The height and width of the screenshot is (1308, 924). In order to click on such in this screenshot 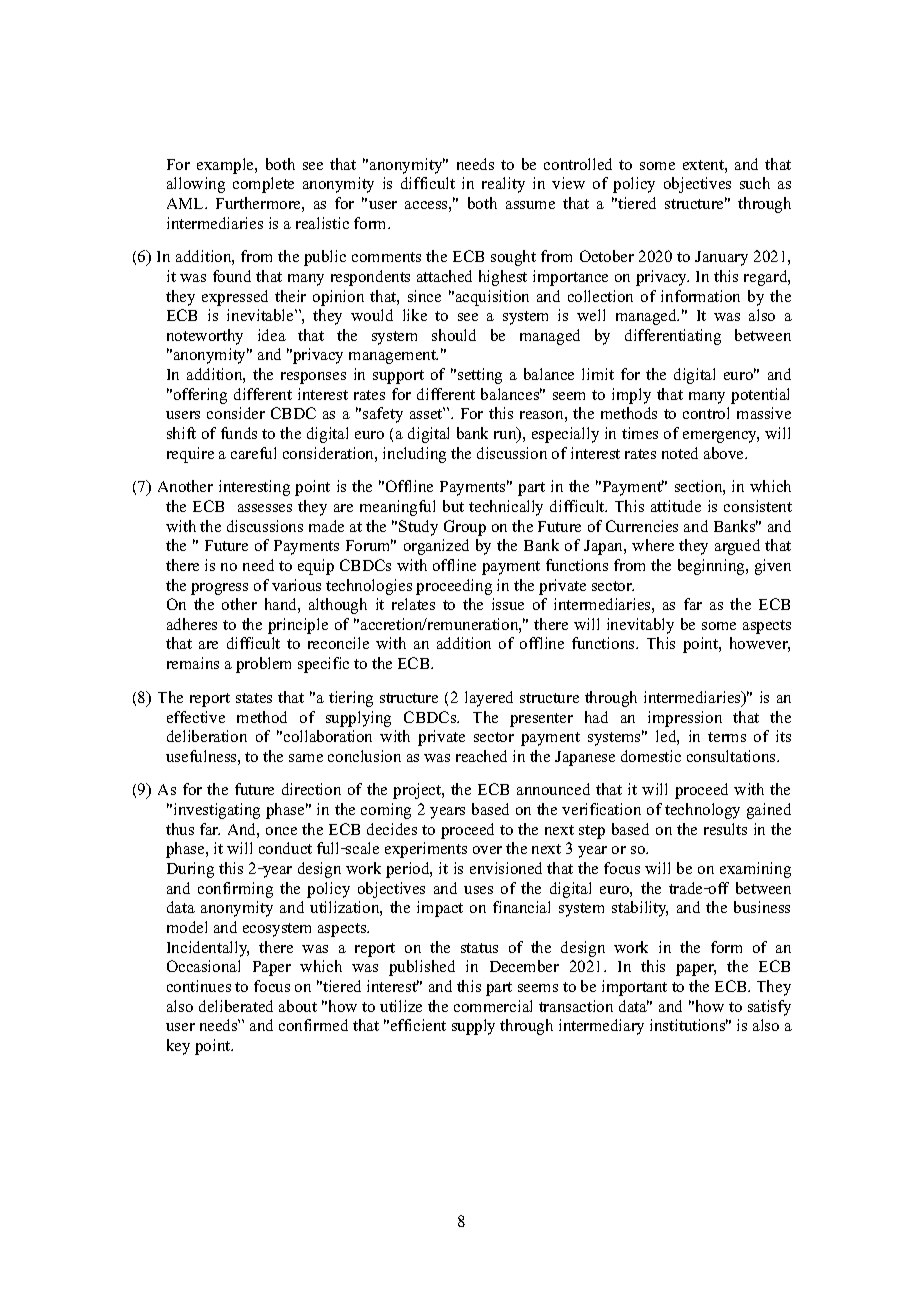, I will do `click(755, 183)`.
